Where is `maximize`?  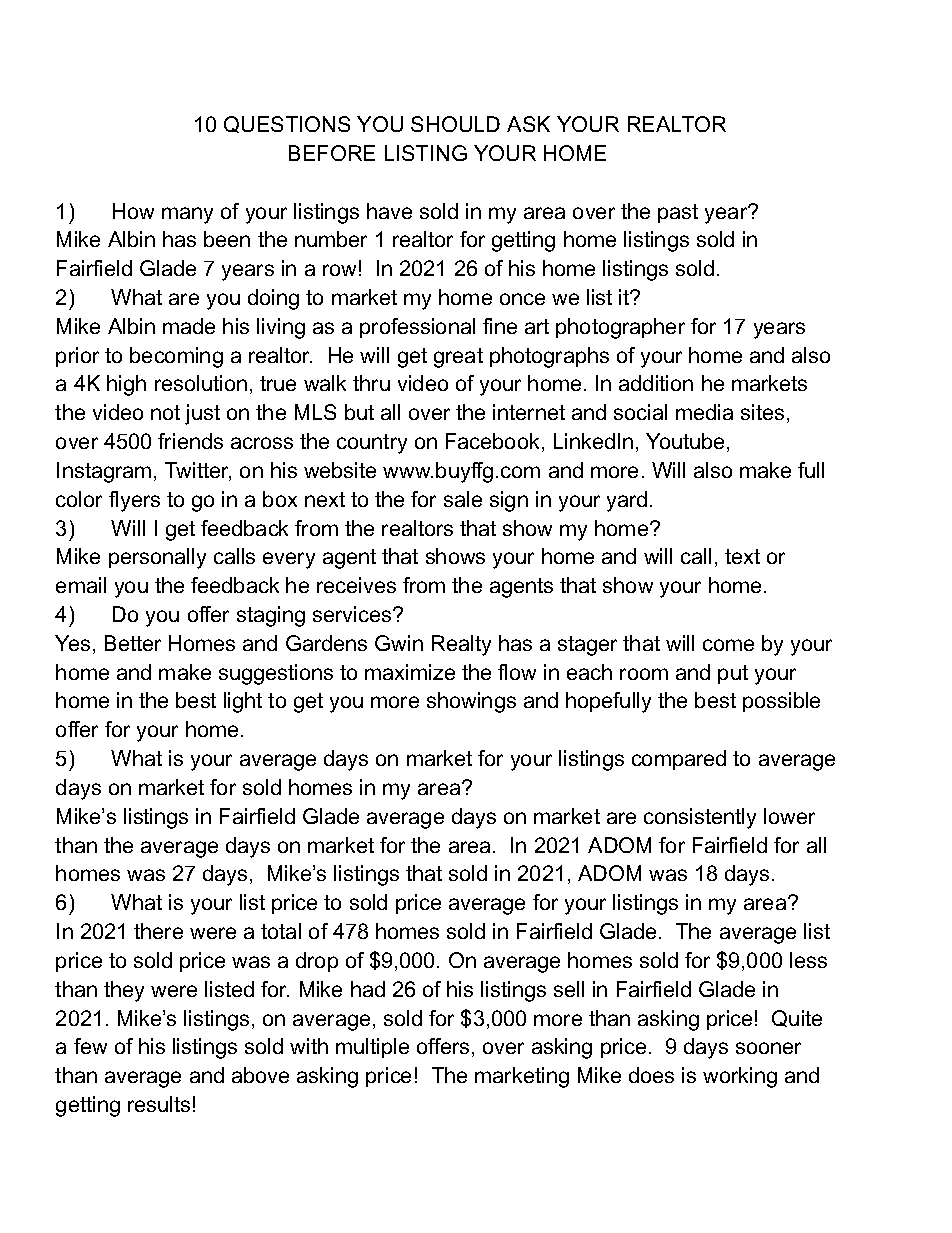 maximize is located at coordinates (410, 672).
